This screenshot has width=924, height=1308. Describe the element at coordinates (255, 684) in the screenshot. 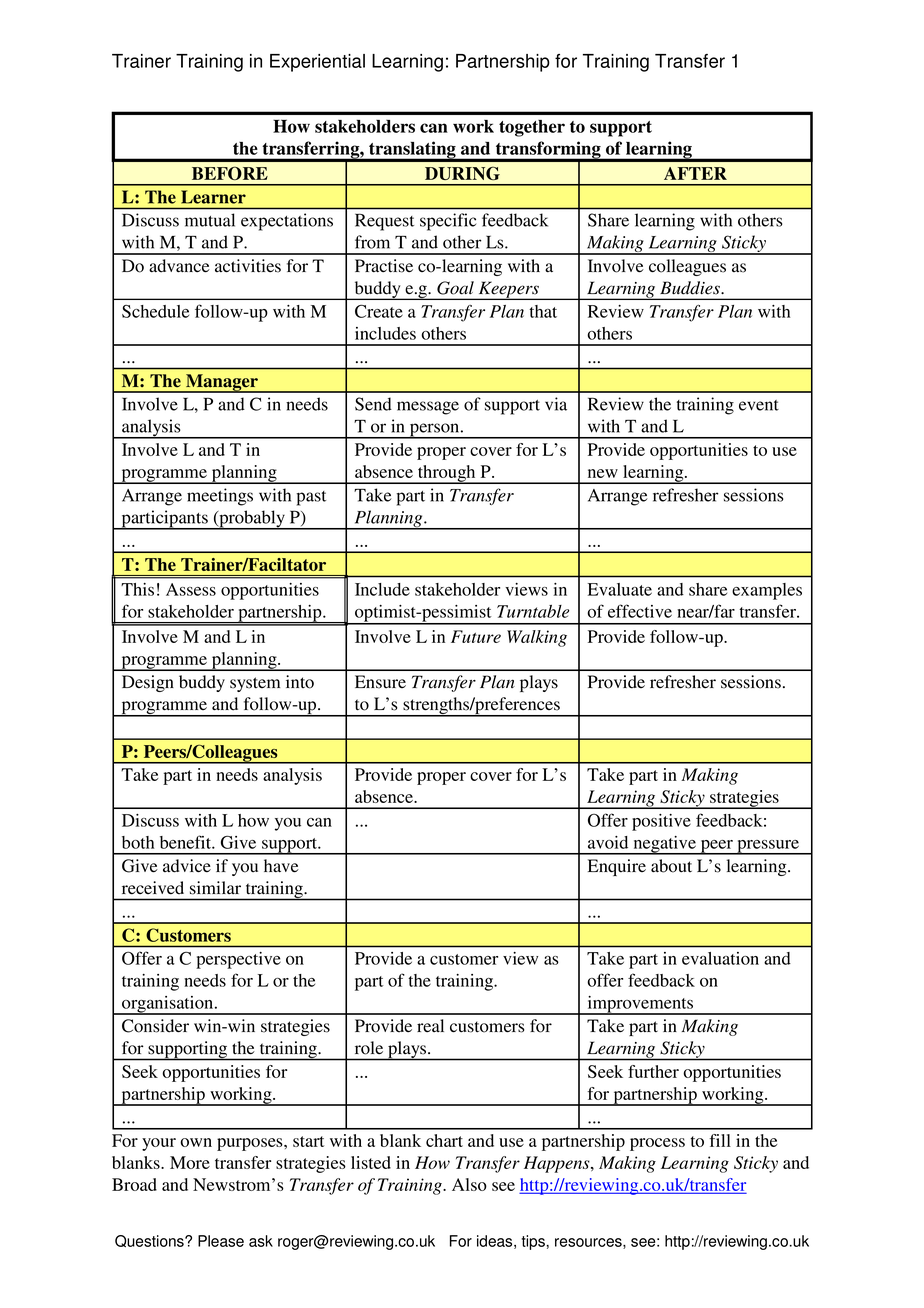

I see `system` at that location.
